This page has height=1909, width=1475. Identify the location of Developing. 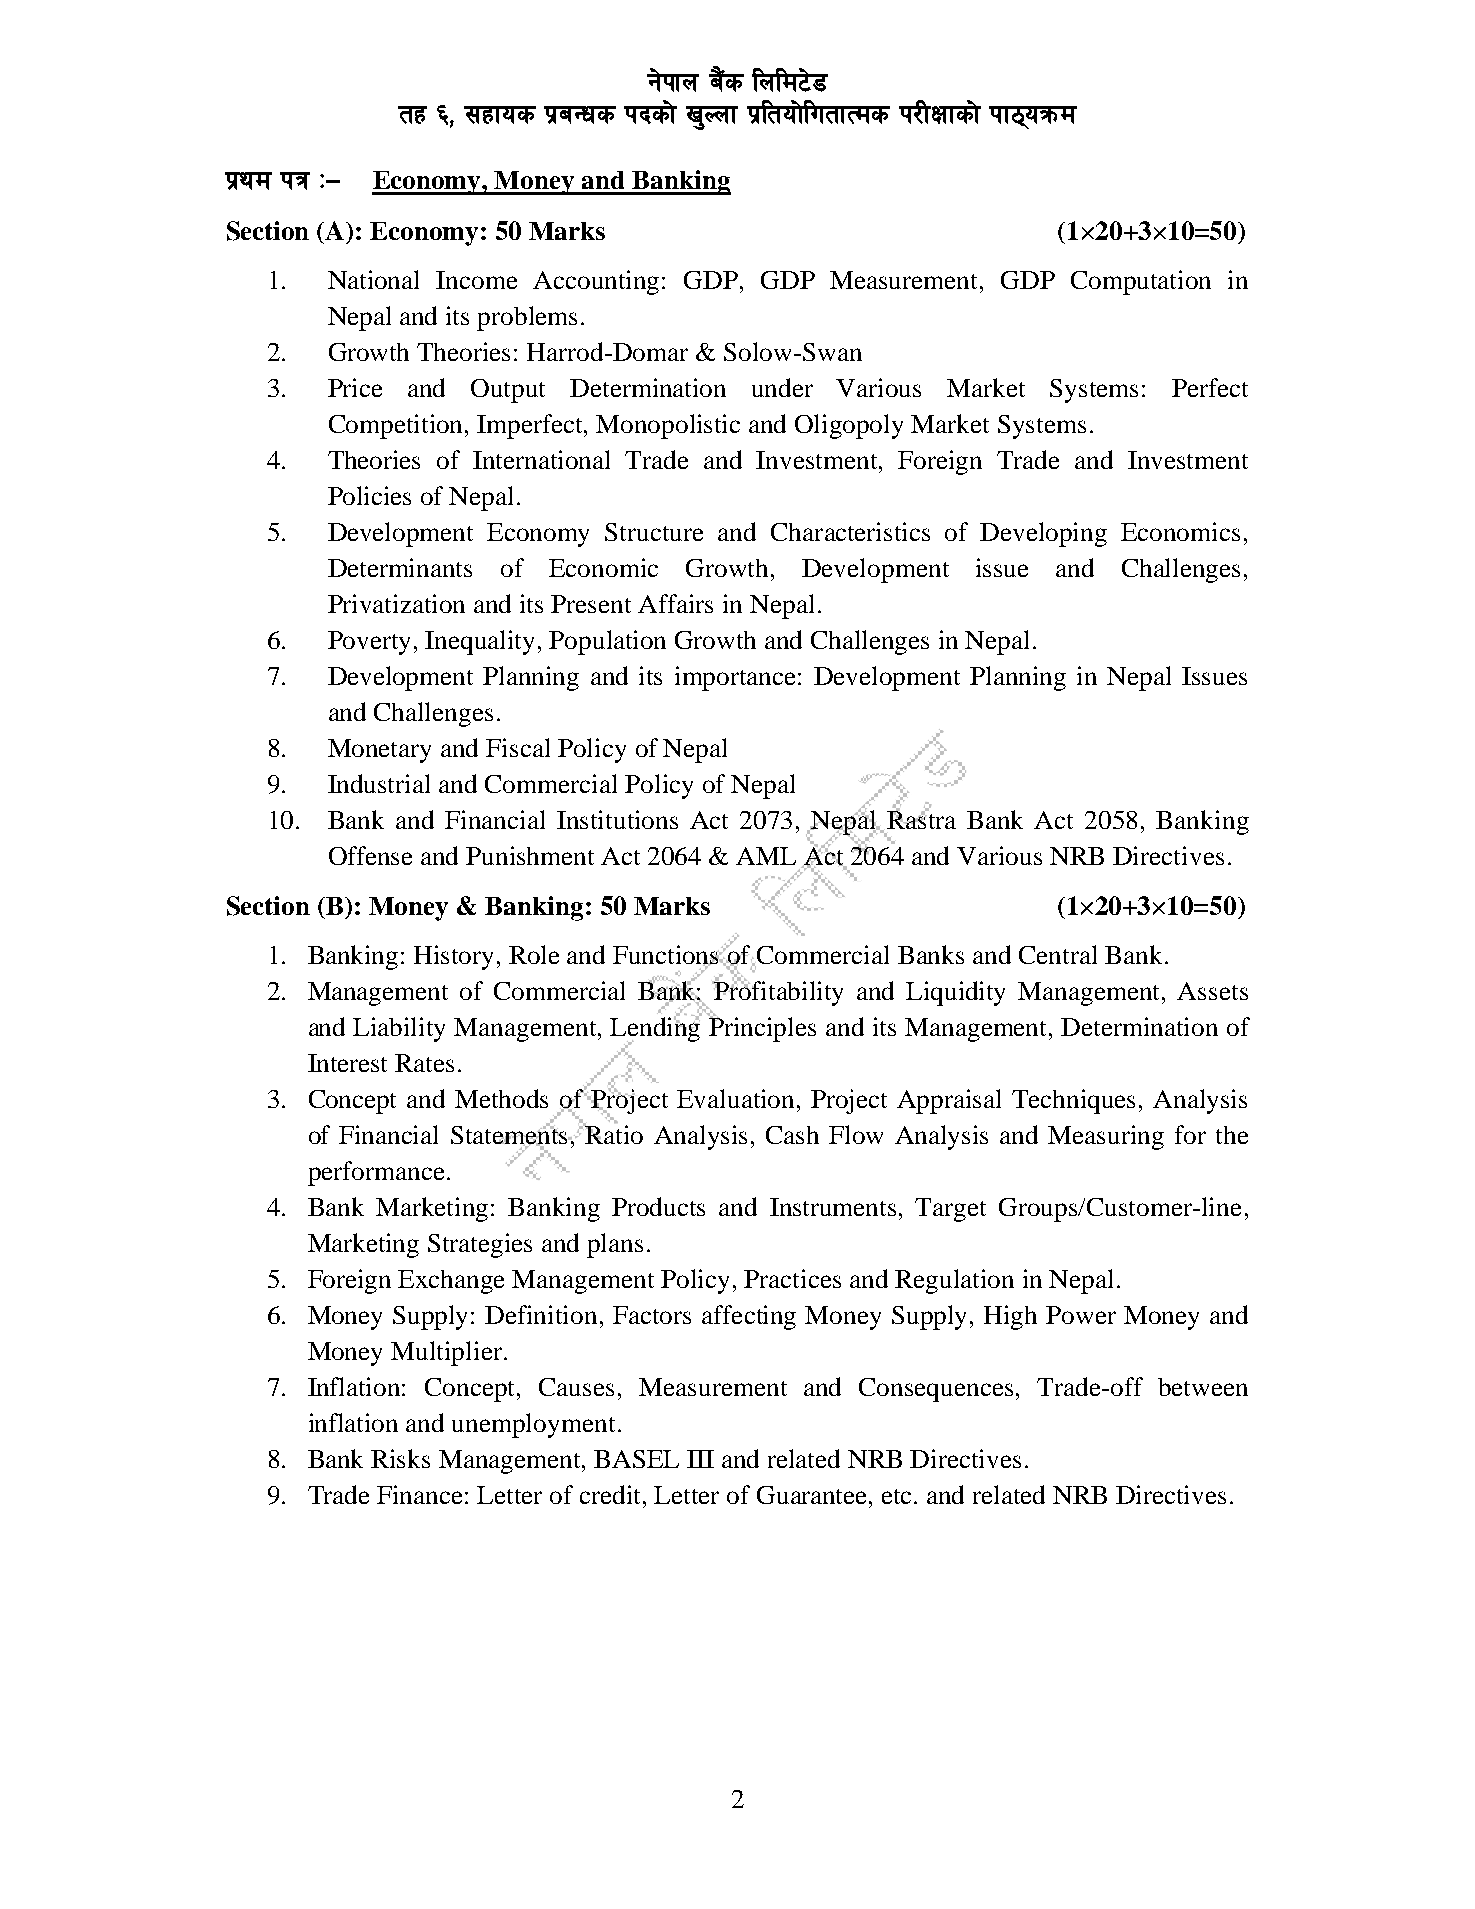
(1043, 534).
